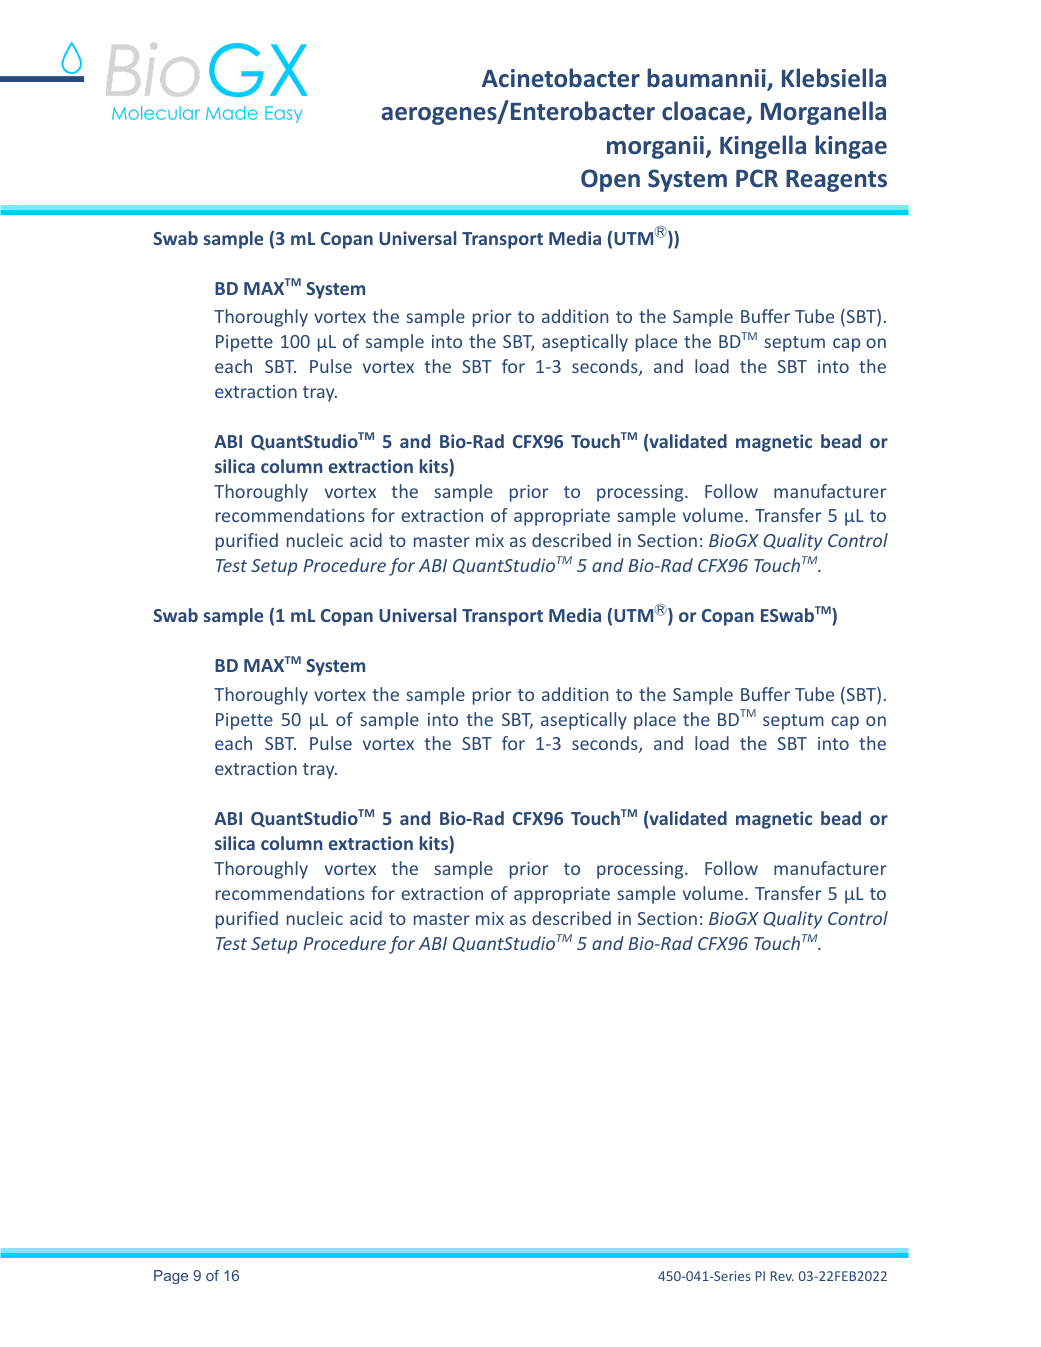 This page has height=1347, width=1041. I want to click on Acinetobacter, so click(561, 78).
